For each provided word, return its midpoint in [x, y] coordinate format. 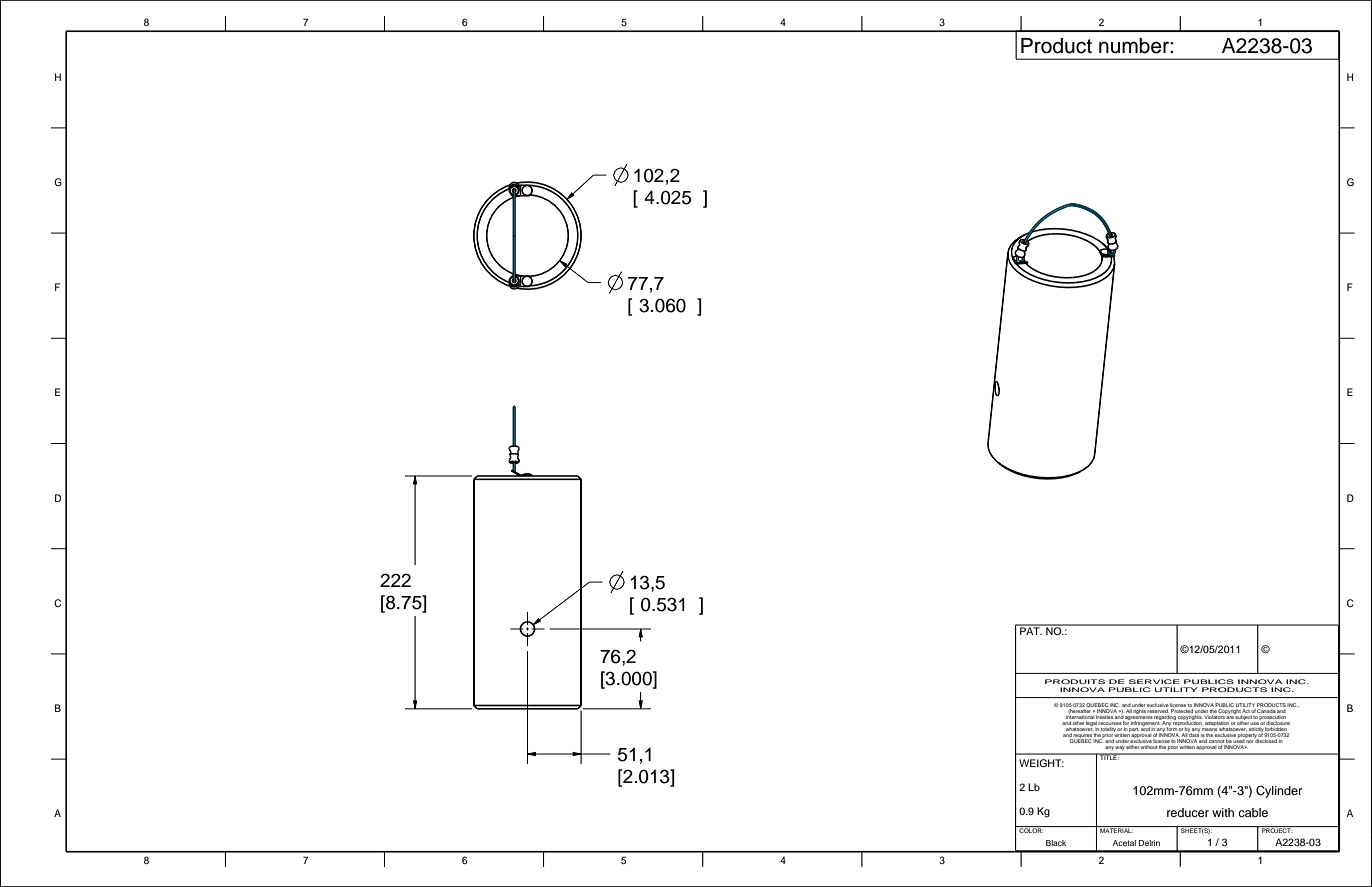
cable [1253, 812]
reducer [1188, 812]
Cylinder [1279, 791]
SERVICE [1154, 681]
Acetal [1124, 843]
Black [1056, 843]
